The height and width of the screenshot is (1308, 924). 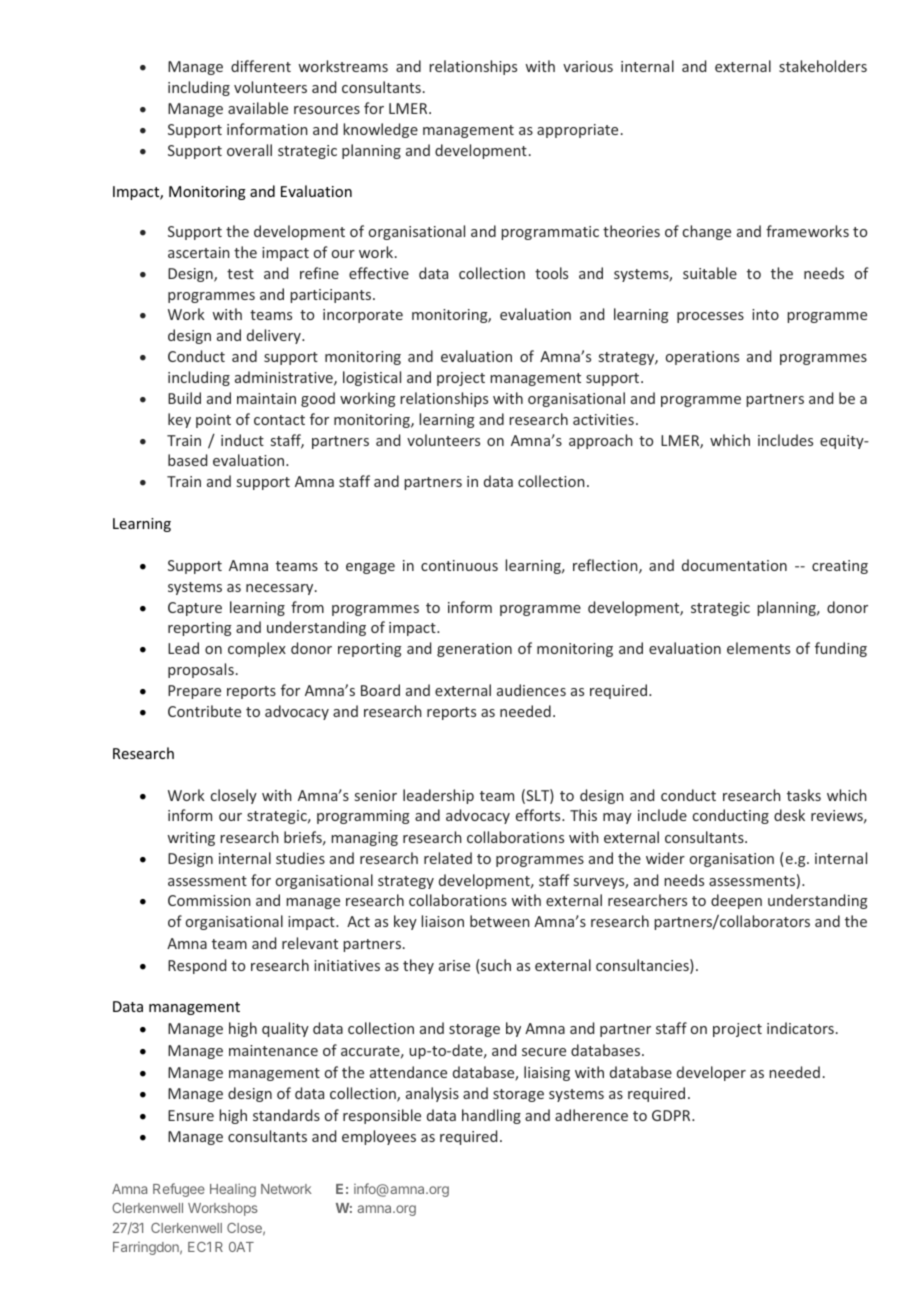 What do you see at coordinates (233, 1190) in the screenshot?
I see `Healing` at bounding box center [233, 1190].
